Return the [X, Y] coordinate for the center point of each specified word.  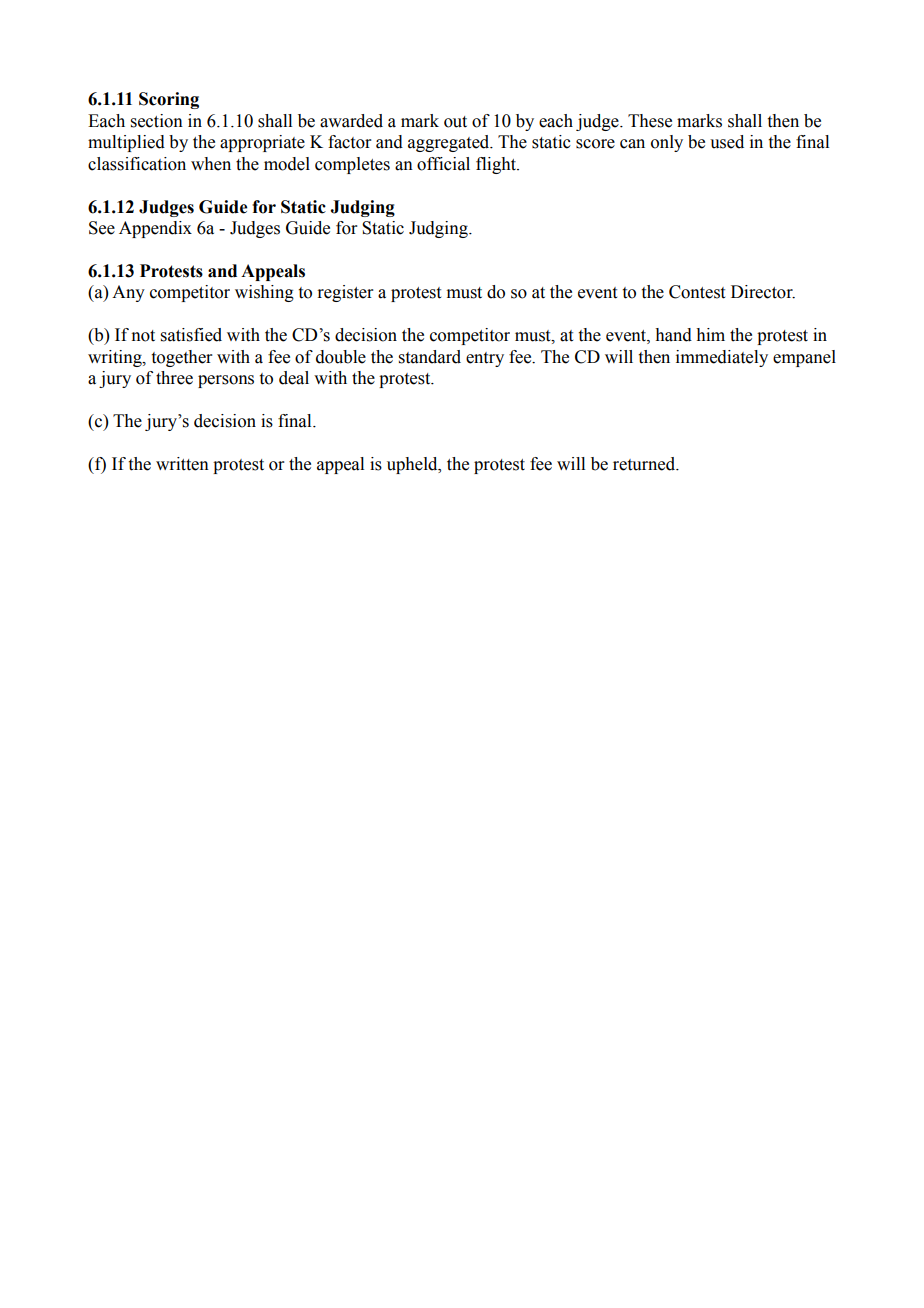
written [182, 464]
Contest [697, 292]
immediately [722, 358]
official [443, 164]
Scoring [169, 100]
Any [128, 293]
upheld [413, 465]
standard [430, 357]
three [174, 378]
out [455, 122]
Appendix [155, 229]
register [345, 293]
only [667, 143]
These [650, 121]
